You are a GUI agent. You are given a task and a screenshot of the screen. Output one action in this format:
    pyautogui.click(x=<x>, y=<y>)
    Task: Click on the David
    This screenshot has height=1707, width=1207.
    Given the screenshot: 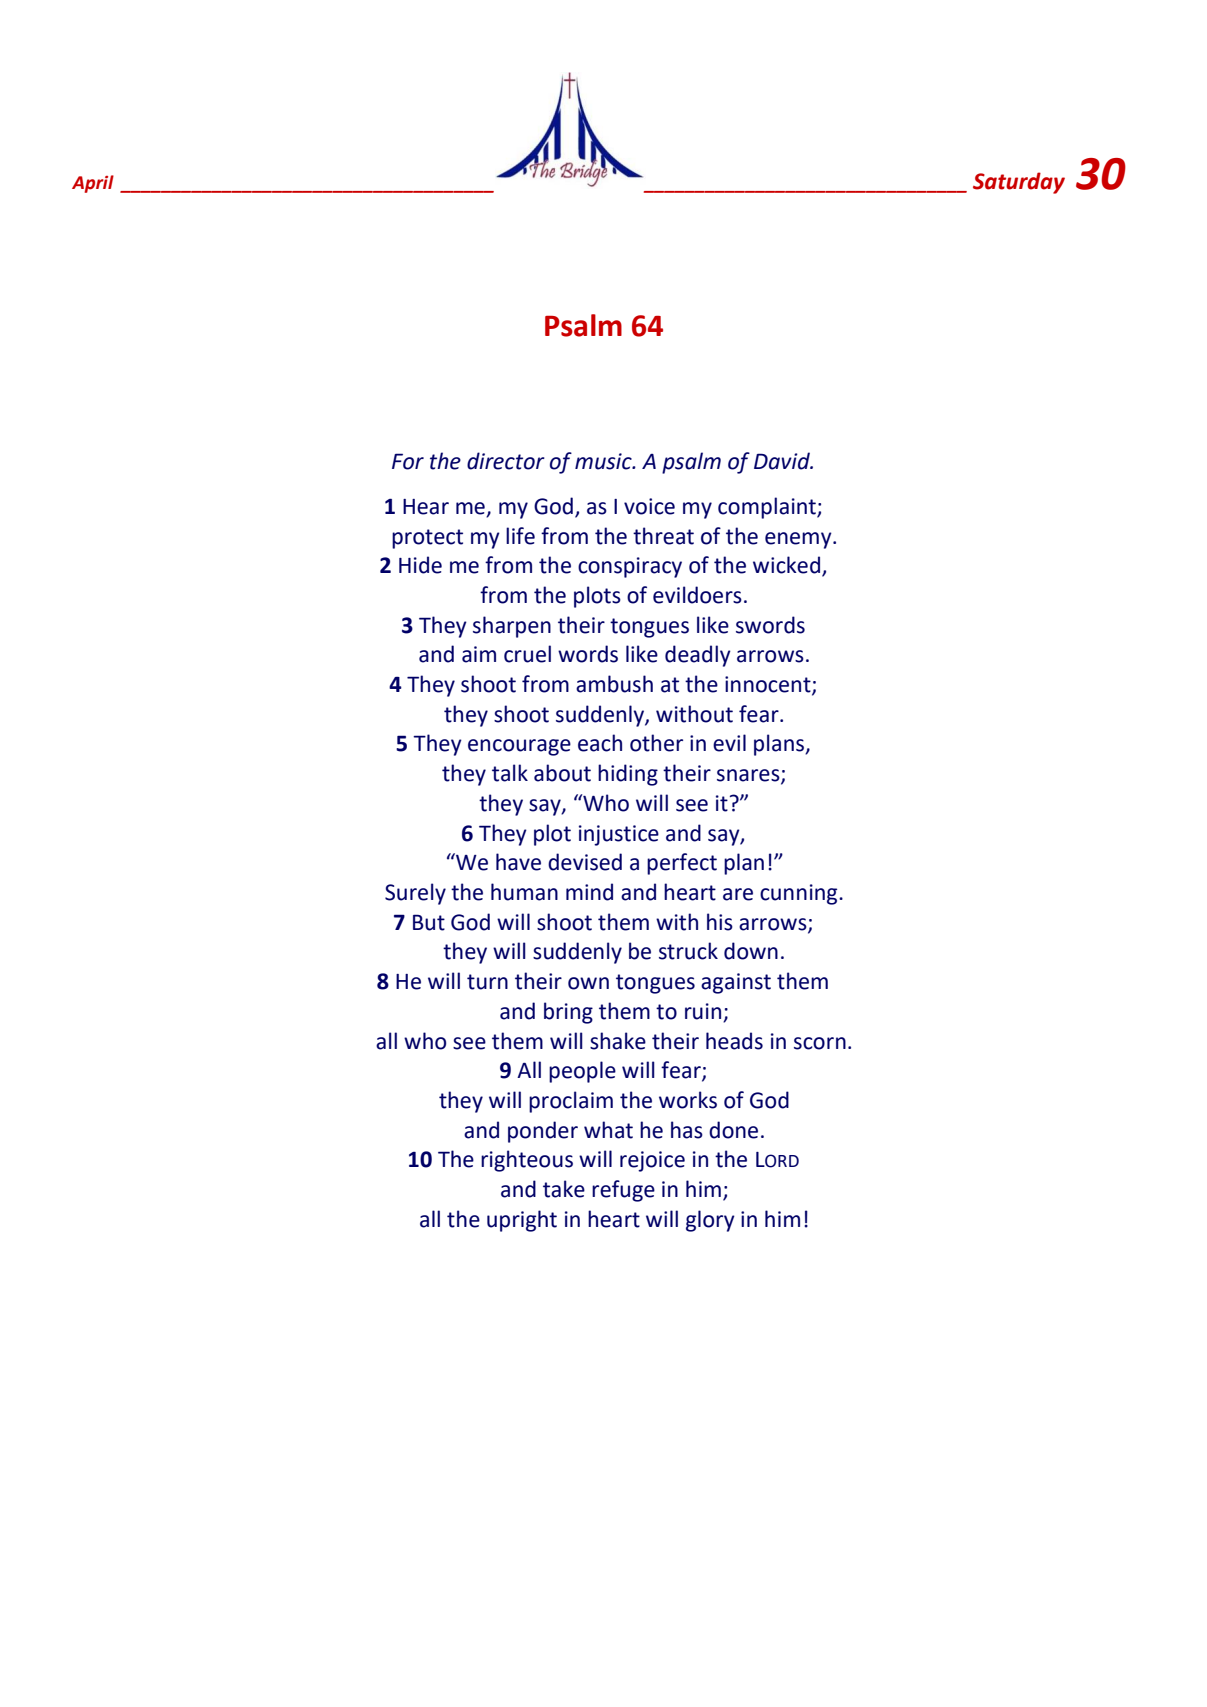 What is the action you would take?
    pyautogui.click(x=783, y=461)
